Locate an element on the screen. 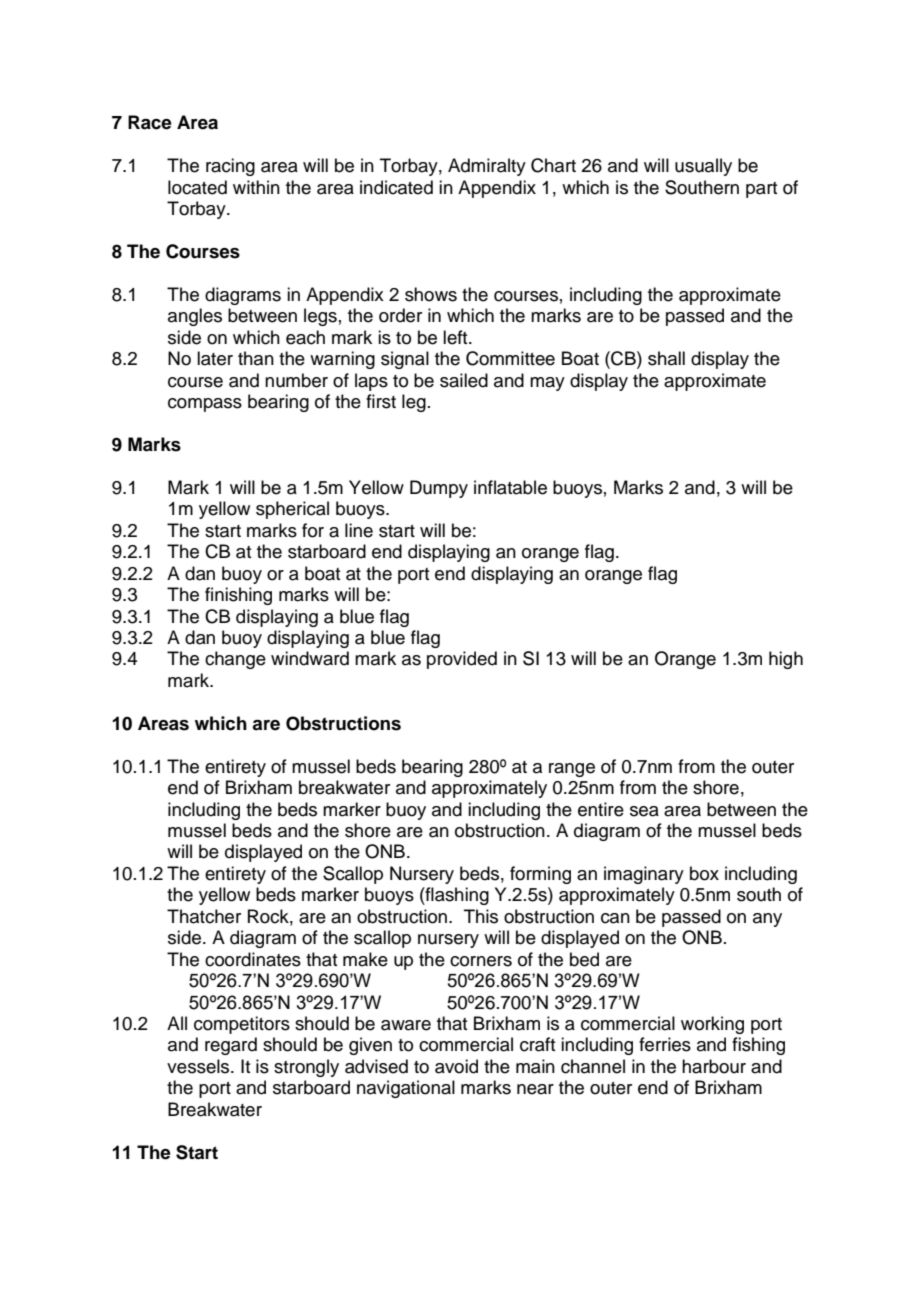 This screenshot has height=1308, width=924. change is located at coordinates (235, 660).
